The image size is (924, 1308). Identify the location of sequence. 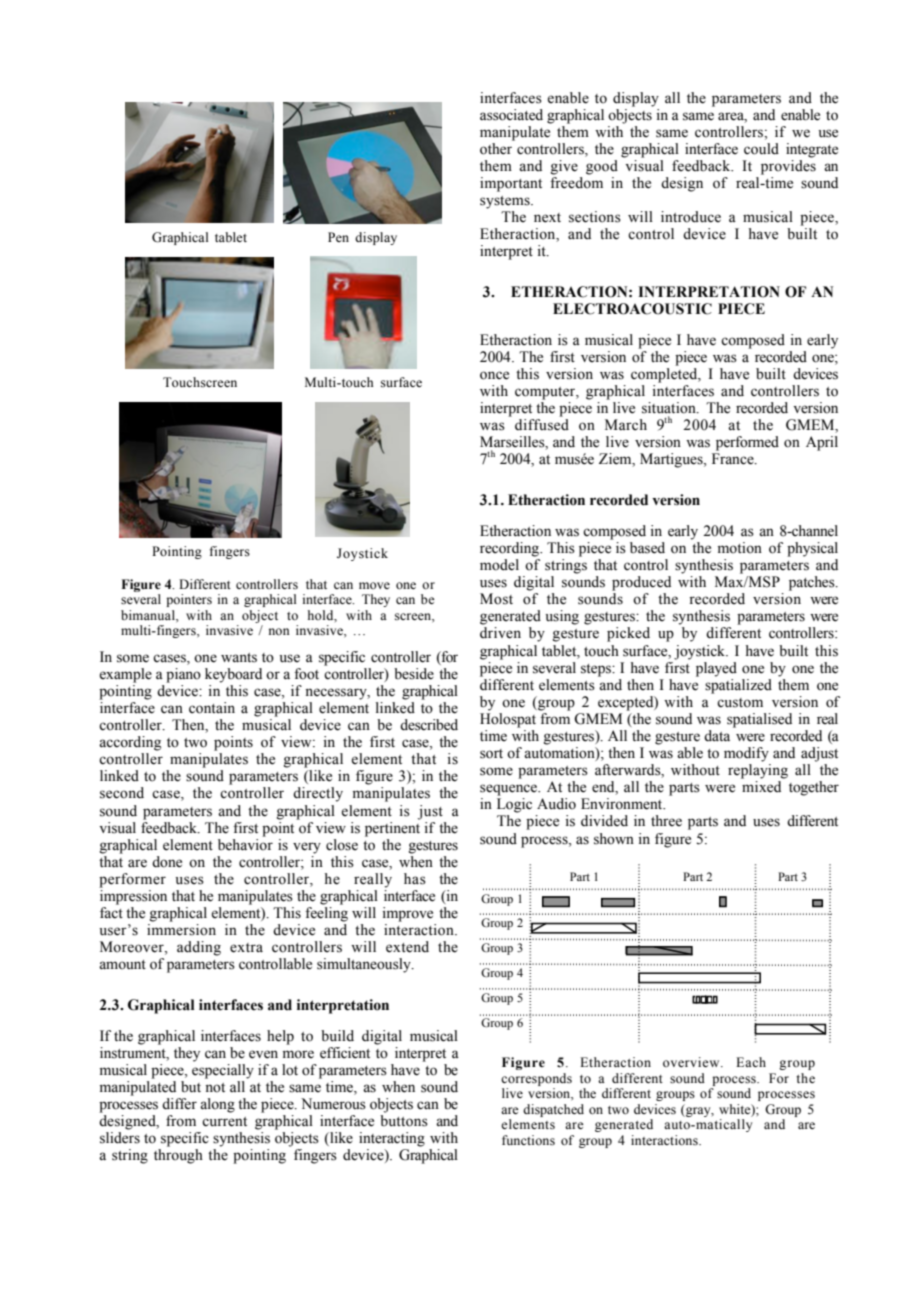
(510, 790).
